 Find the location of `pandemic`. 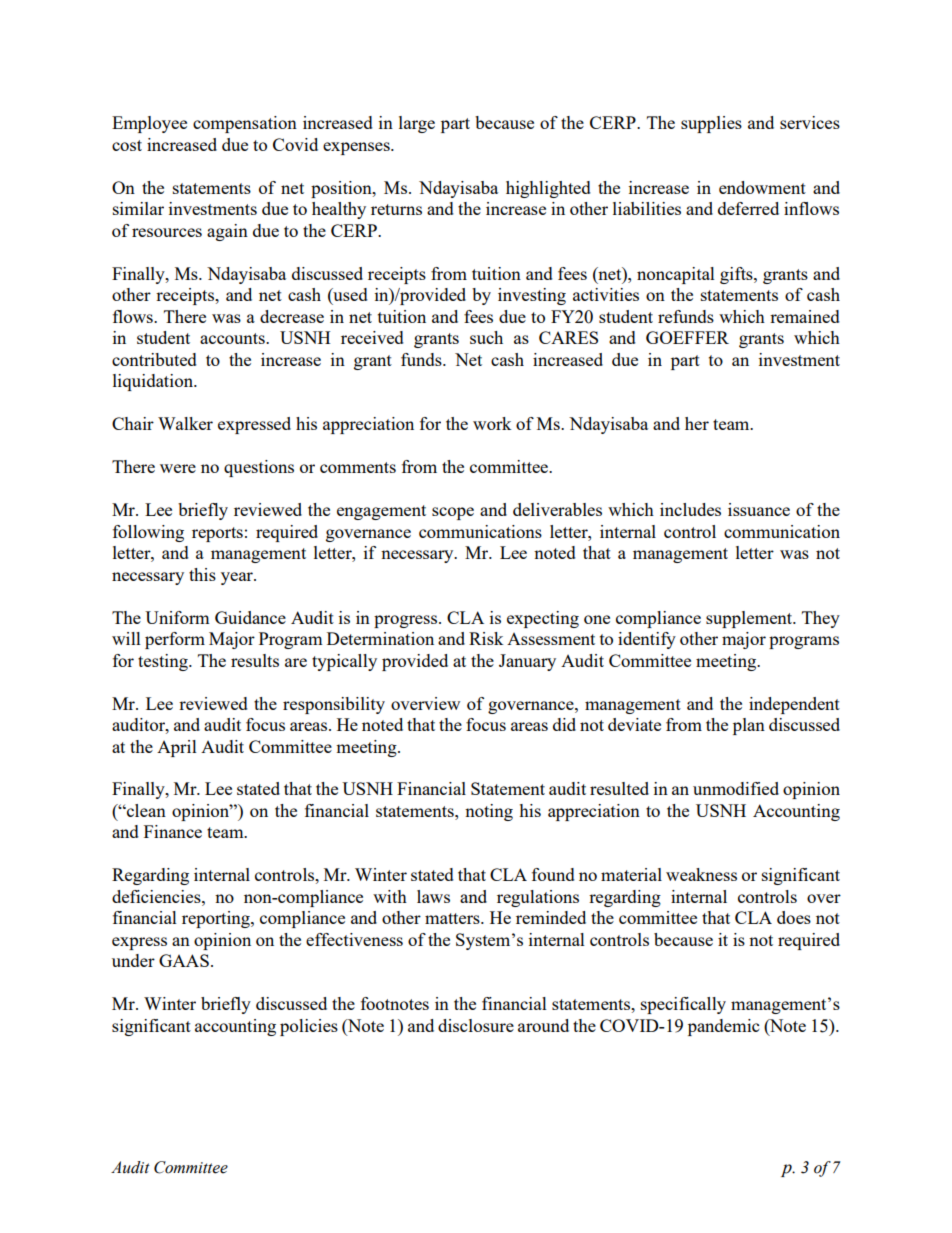

pandemic is located at coordinates (723, 1027).
